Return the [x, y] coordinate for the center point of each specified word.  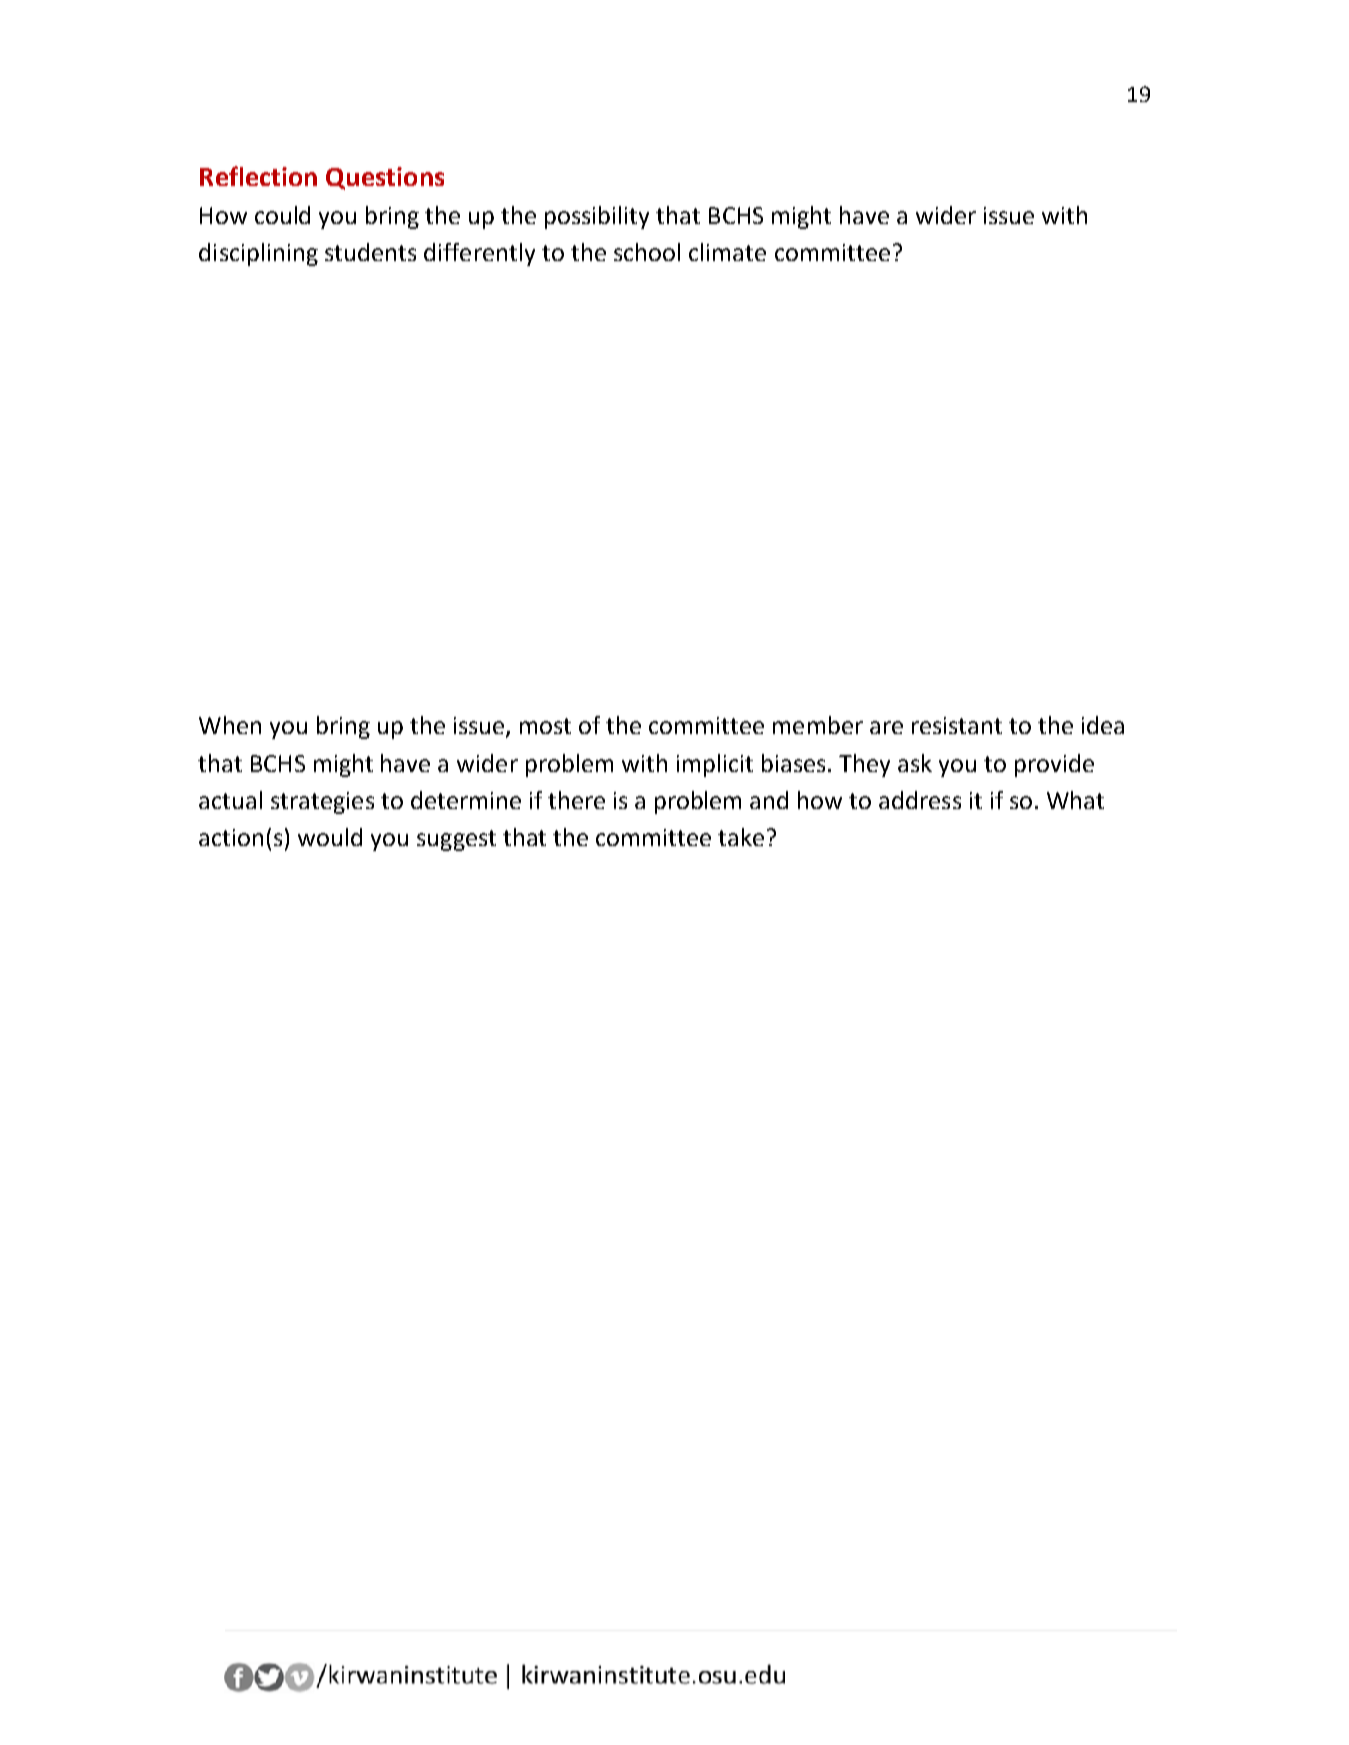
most [545, 726]
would [330, 837]
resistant [957, 725]
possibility [597, 217]
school [647, 252]
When [230, 725]
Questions [385, 178]
